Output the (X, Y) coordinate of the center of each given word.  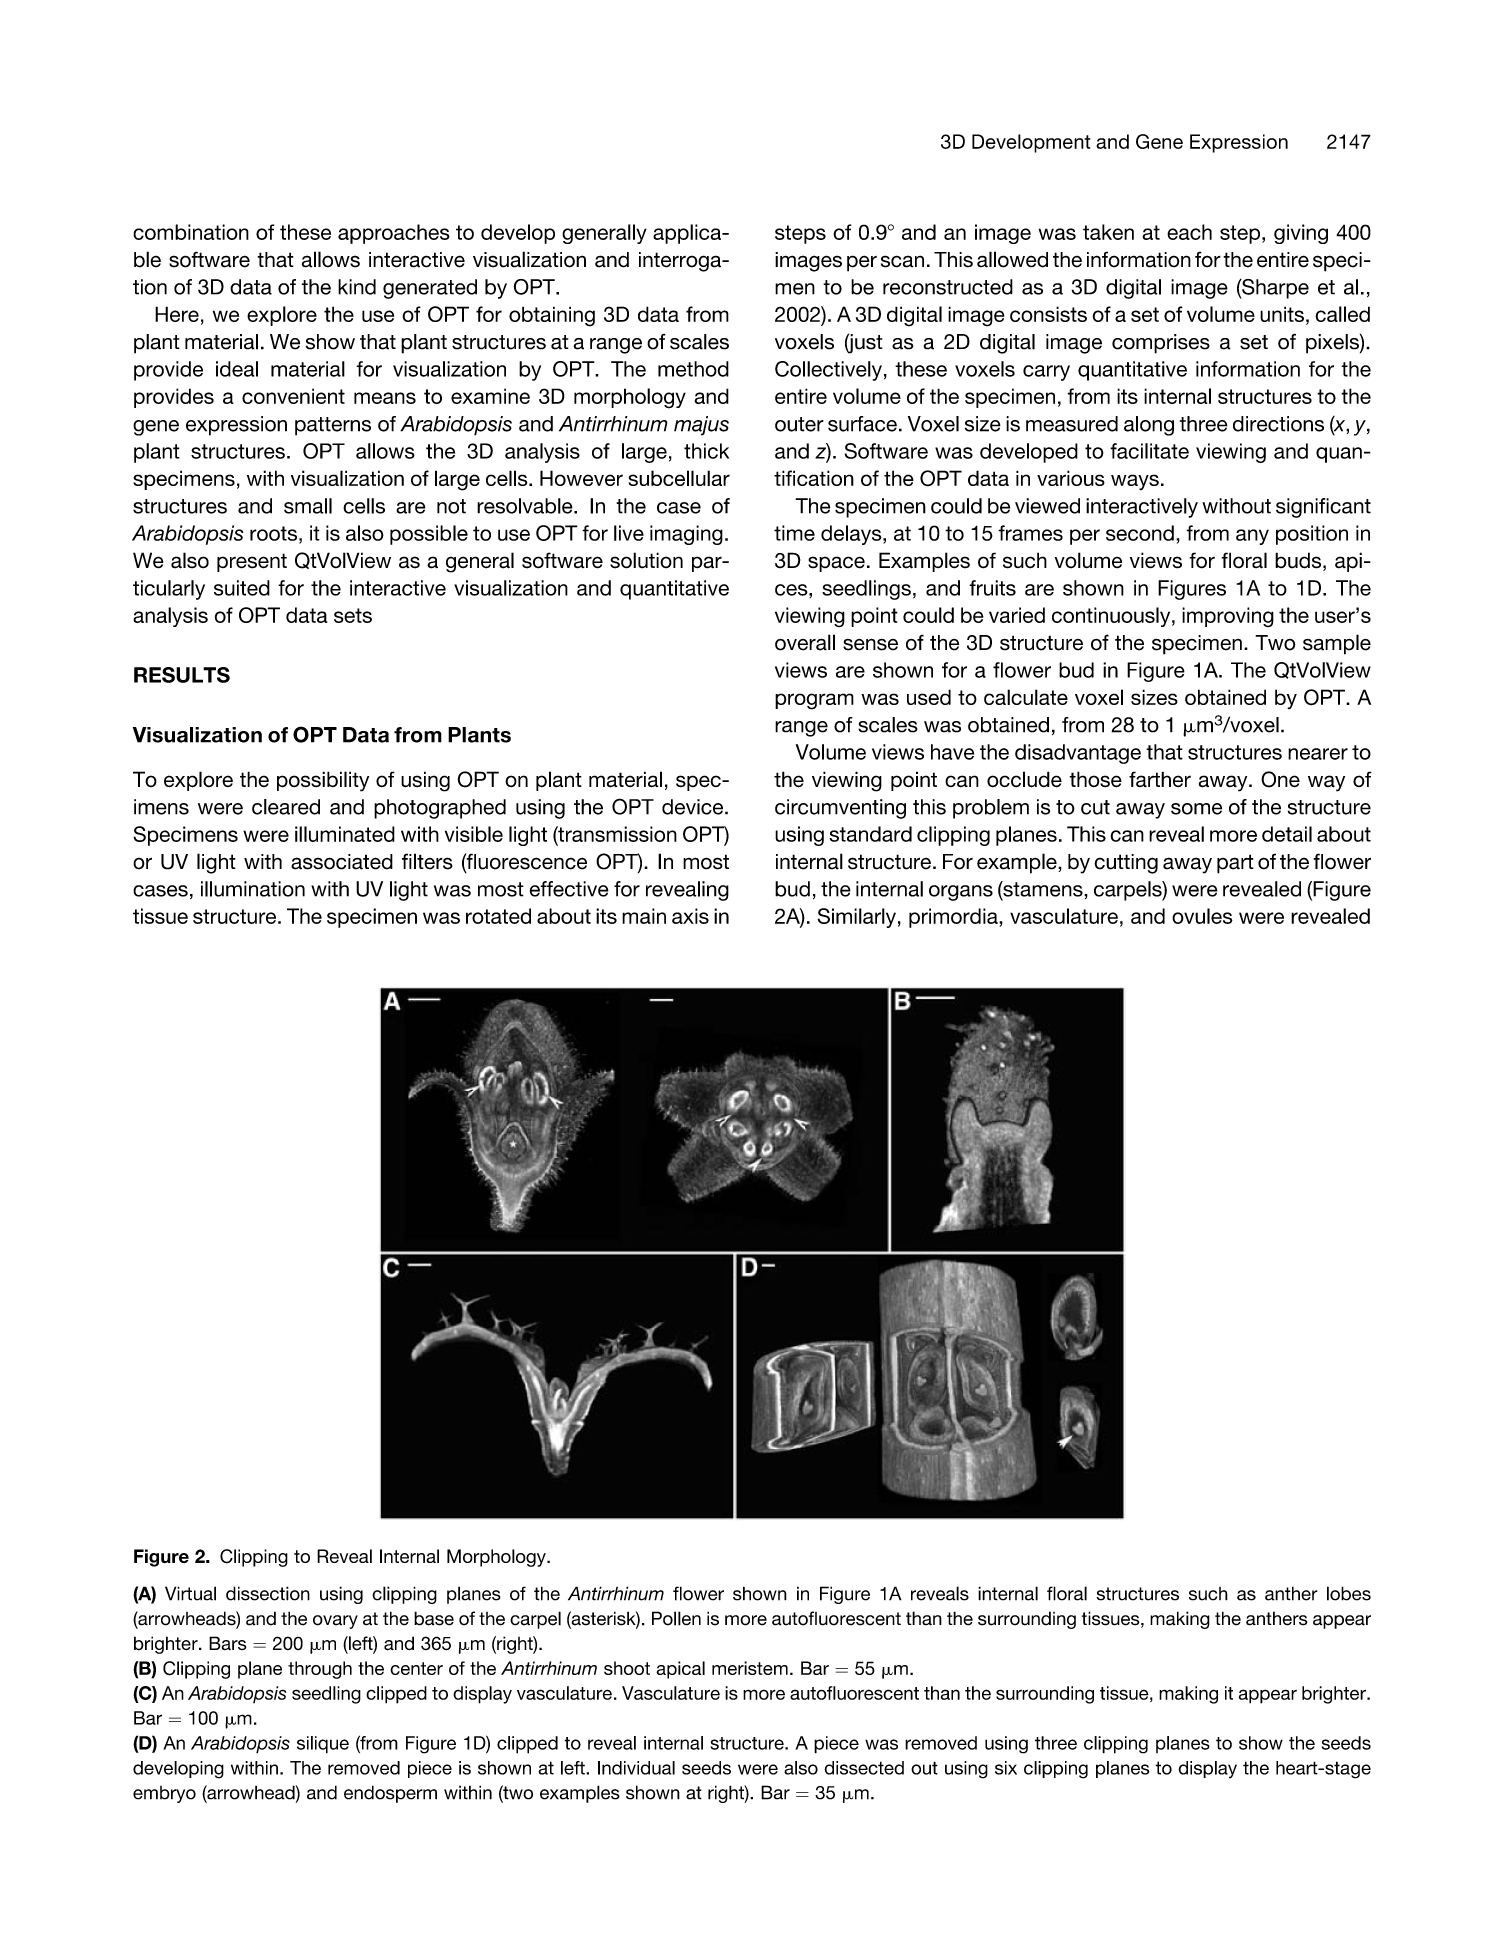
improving (1228, 617)
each (1189, 232)
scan (902, 261)
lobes (1349, 1593)
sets (353, 615)
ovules (1202, 916)
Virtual (190, 1593)
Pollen (676, 1618)
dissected (864, 1768)
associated (342, 862)
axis (690, 916)
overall (805, 642)
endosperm (390, 1794)
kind (357, 287)
